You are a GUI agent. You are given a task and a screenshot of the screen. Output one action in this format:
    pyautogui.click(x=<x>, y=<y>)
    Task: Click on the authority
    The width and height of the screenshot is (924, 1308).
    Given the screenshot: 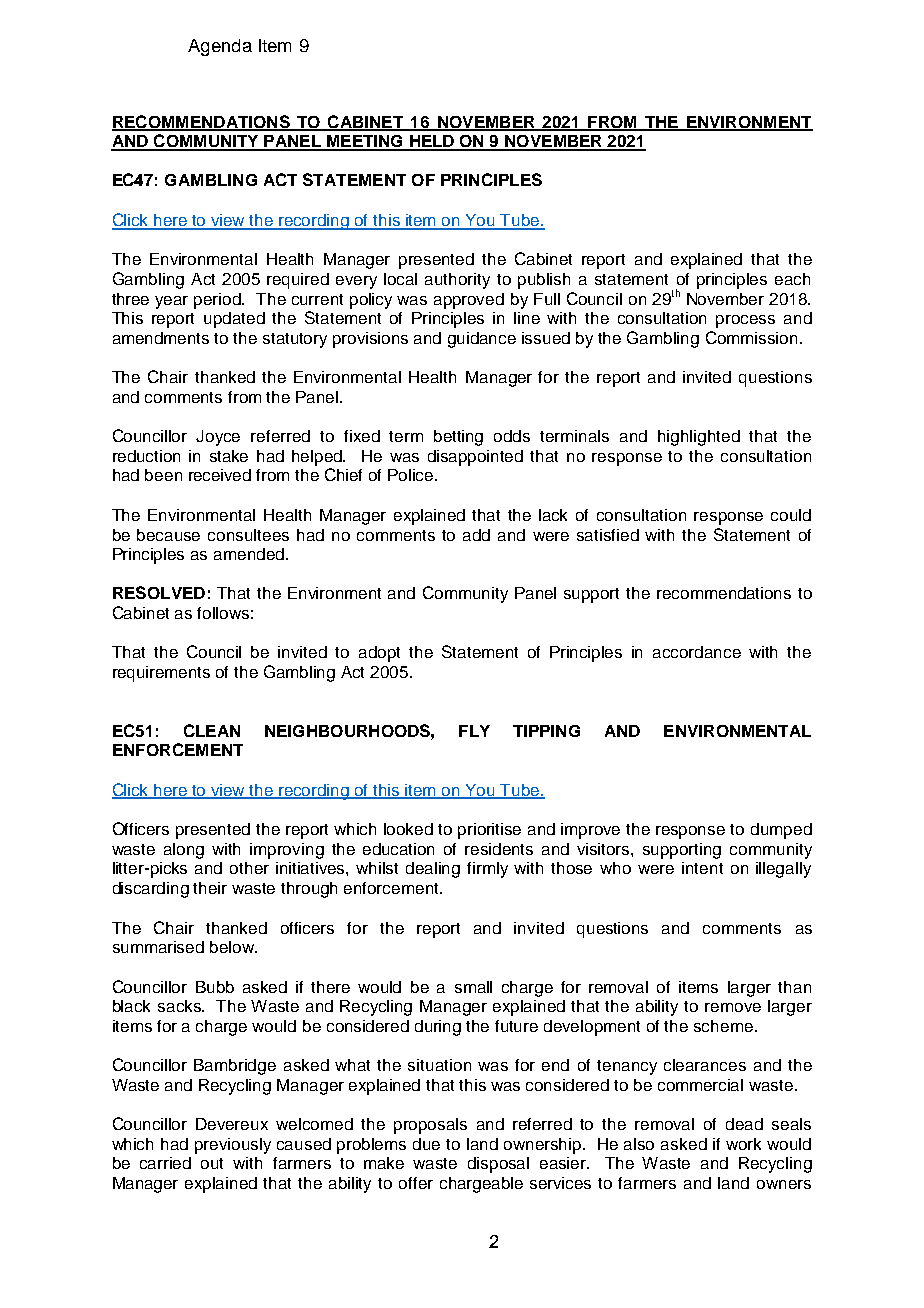 What is the action you would take?
    pyautogui.click(x=457, y=281)
